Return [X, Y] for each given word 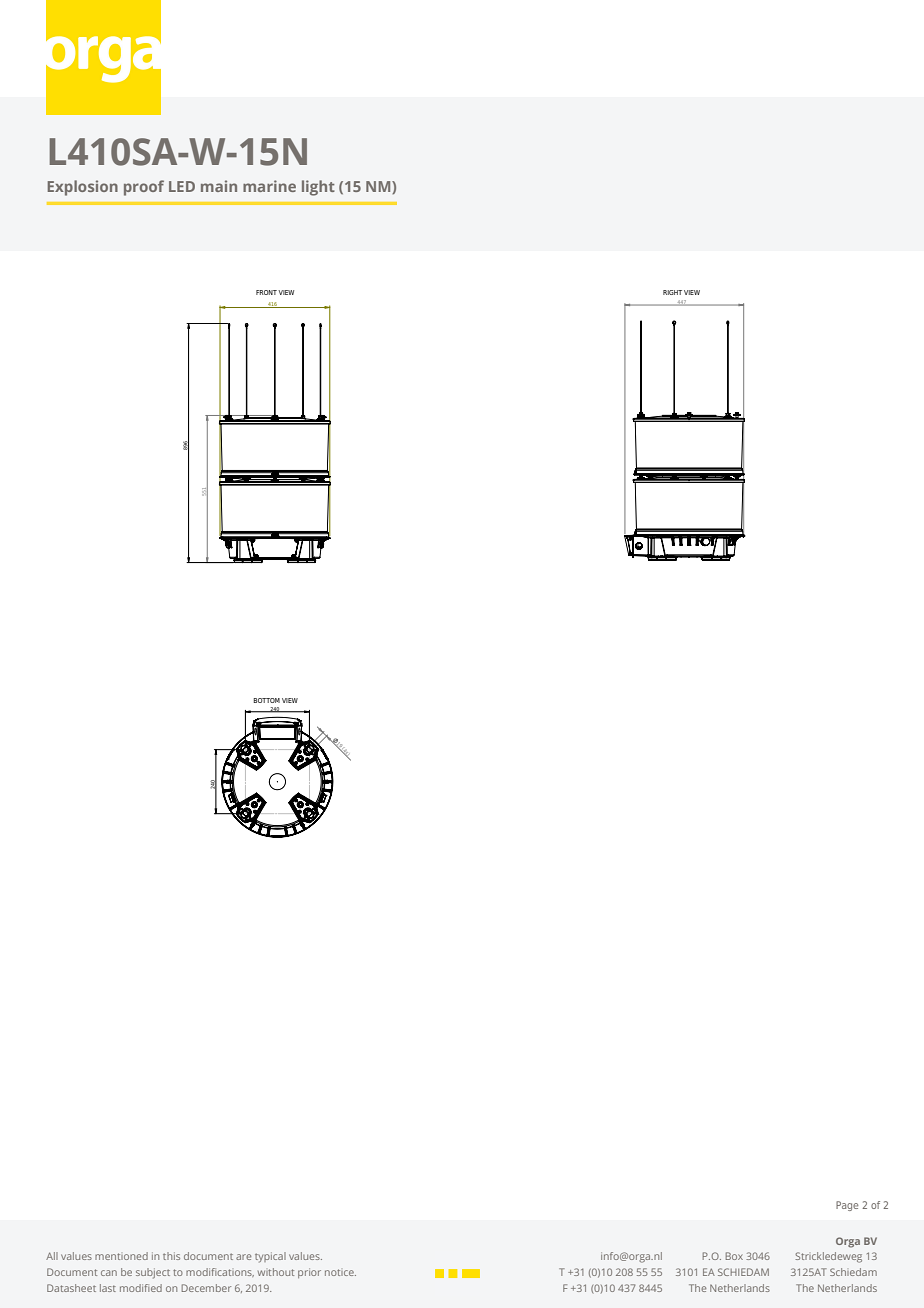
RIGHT [672, 292]
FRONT [266, 292]
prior [309, 1273]
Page [847, 1206]
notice [340, 1272]
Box [734, 1256]
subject [153, 1273]
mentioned [121, 1256]
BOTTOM [266, 700]
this [171, 1256]
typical [270, 1257]
